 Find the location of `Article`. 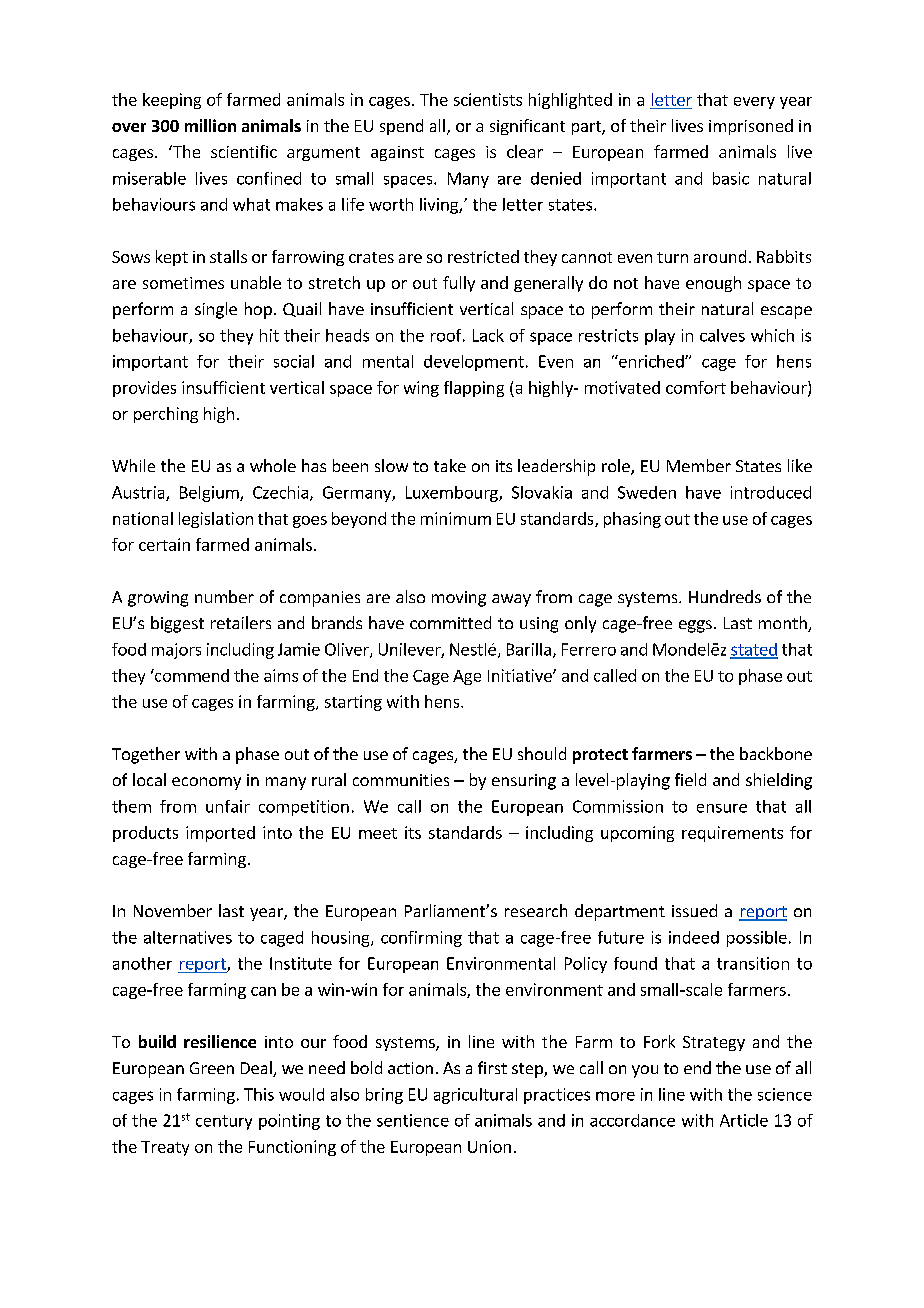

Article is located at coordinates (744, 1120).
